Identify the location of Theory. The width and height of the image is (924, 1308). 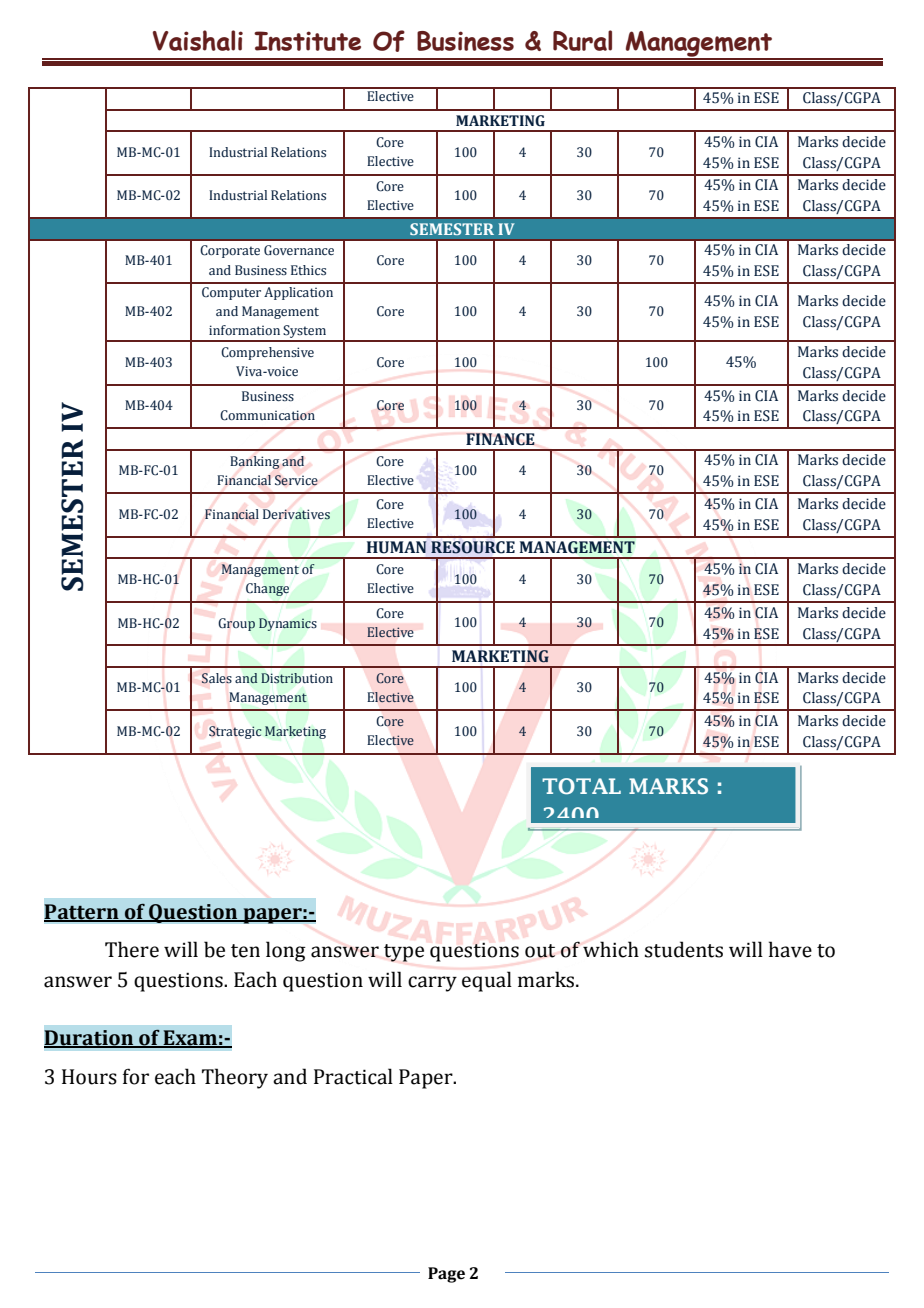
(235, 1078).
